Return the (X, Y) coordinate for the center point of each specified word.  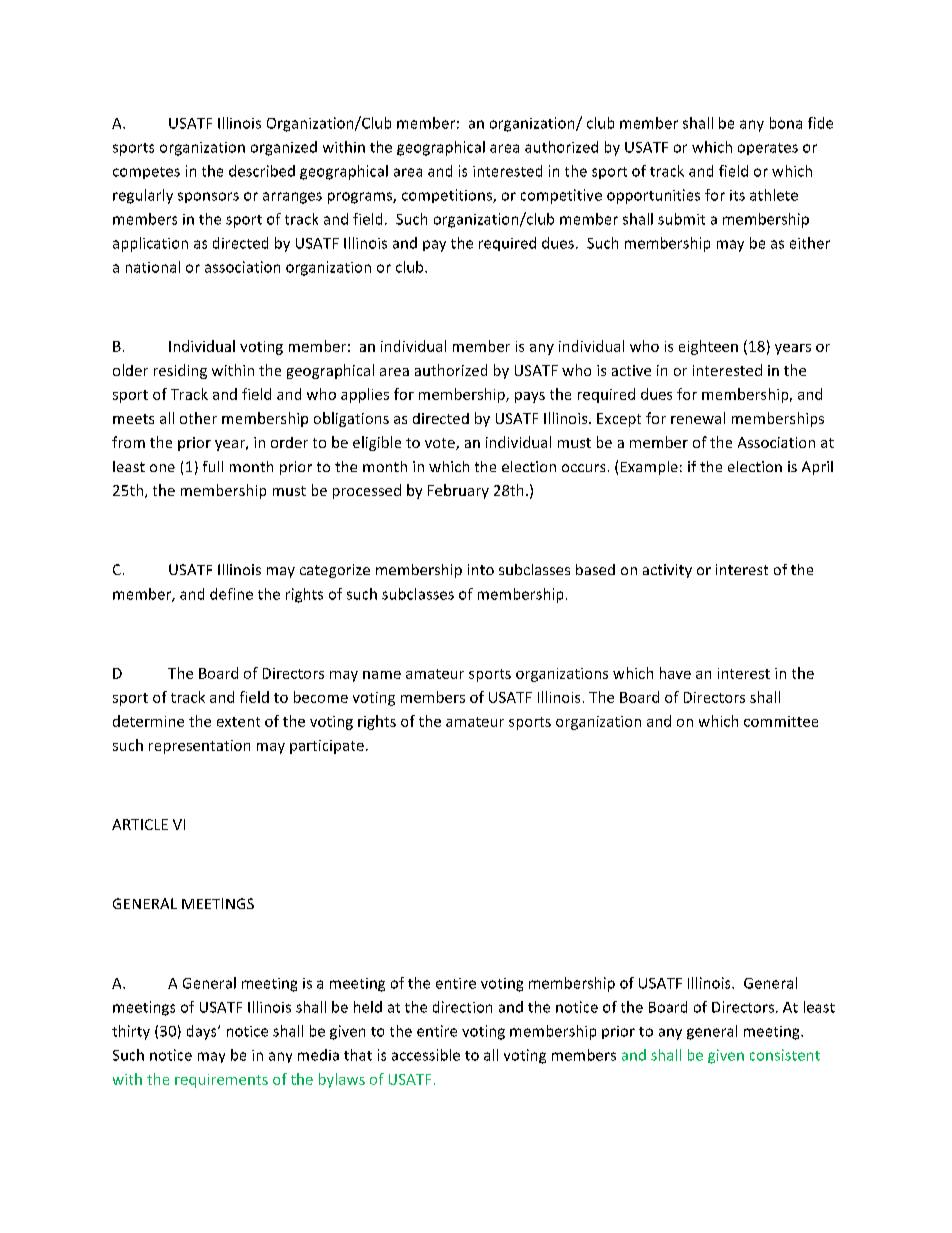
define (231, 594)
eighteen (708, 347)
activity (667, 571)
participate (327, 747)
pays (530, 397)
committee (781, 721)
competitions (448, 196)
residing (180, 371)
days (203, 1032)
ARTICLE (140, 824)
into (481, 569)
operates (768, 149)
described (262, 171)
